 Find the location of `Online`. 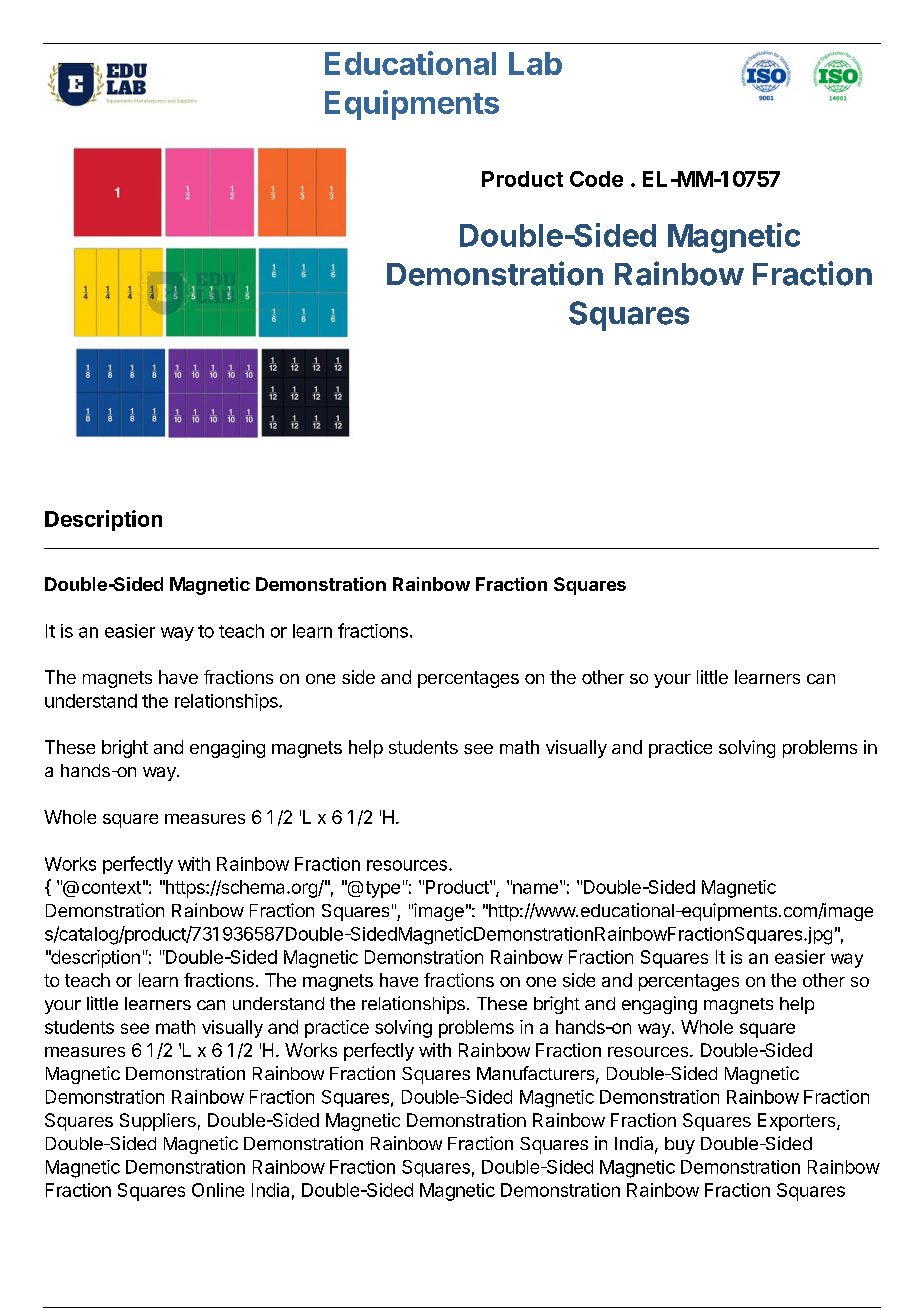

Online is located at coordinates (218, 1190).
